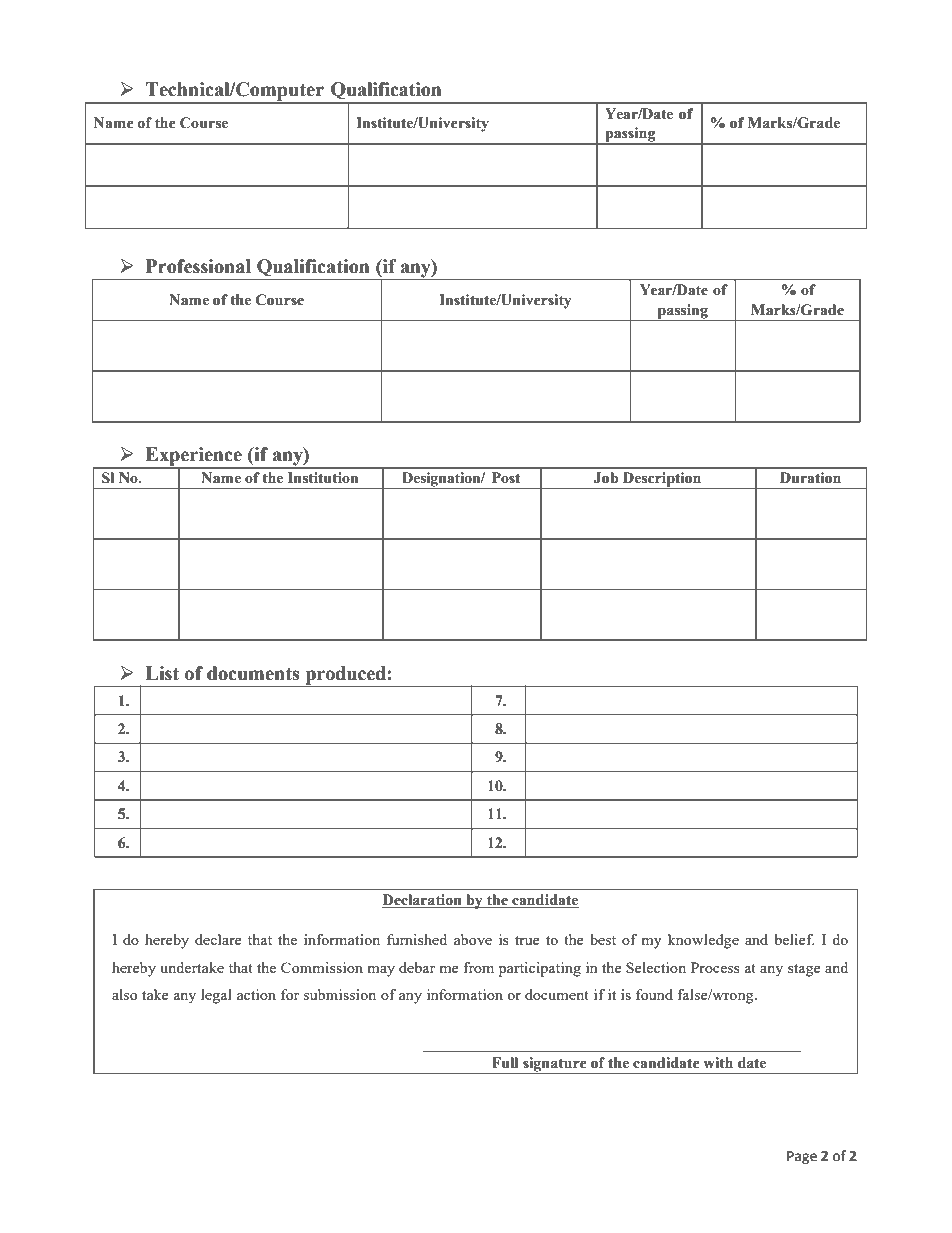 The height and width of the image is (1233, 952). I want to click on Professional, so click(198, 266).
